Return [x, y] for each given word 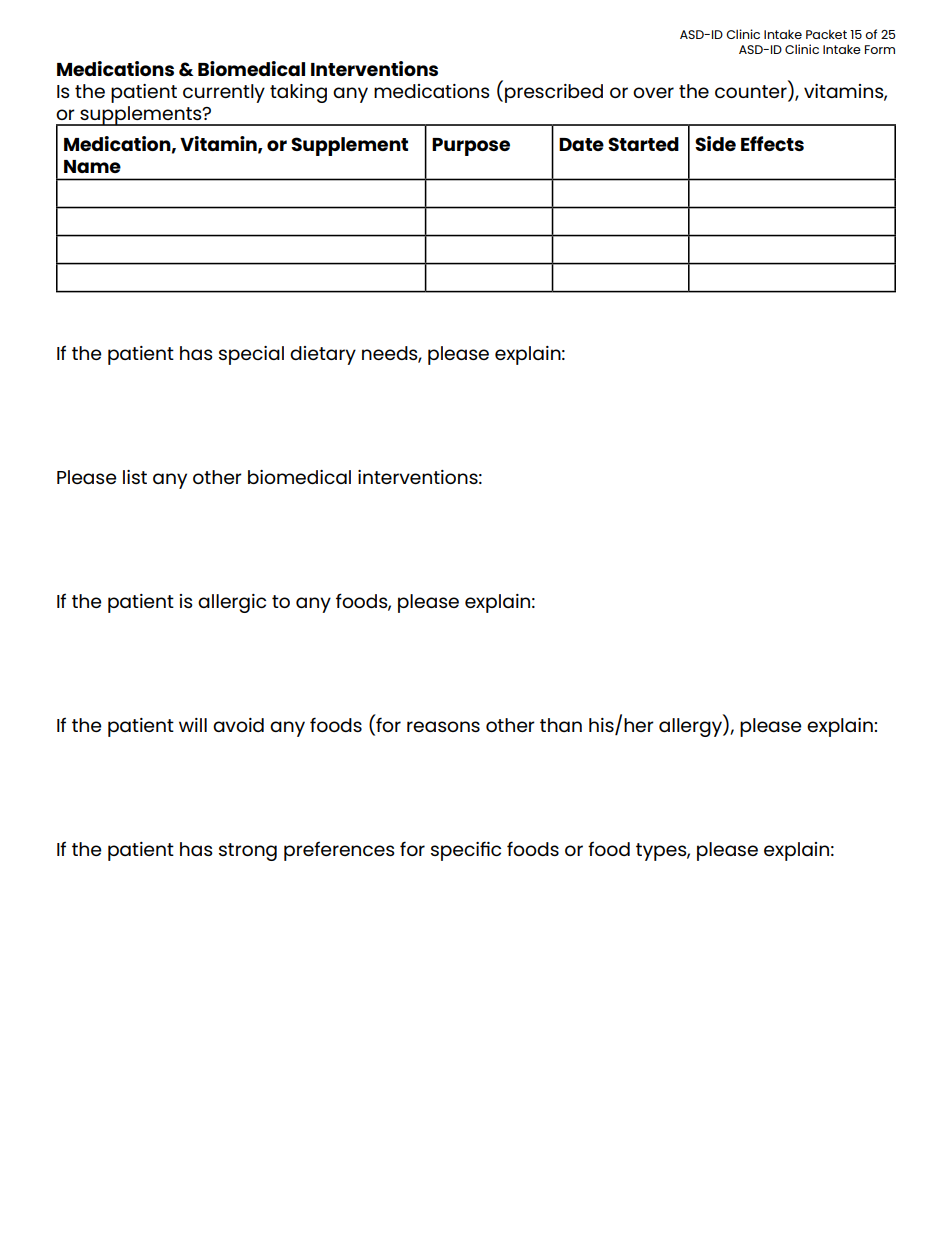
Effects [772, 143]
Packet [826, 34]
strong [248, 852]
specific [466, 851]
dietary [323, 355]
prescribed [554, 93]
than [561, 725]
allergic [232, 603]
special [251, 355]
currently [224, 93]
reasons [443, 726]
